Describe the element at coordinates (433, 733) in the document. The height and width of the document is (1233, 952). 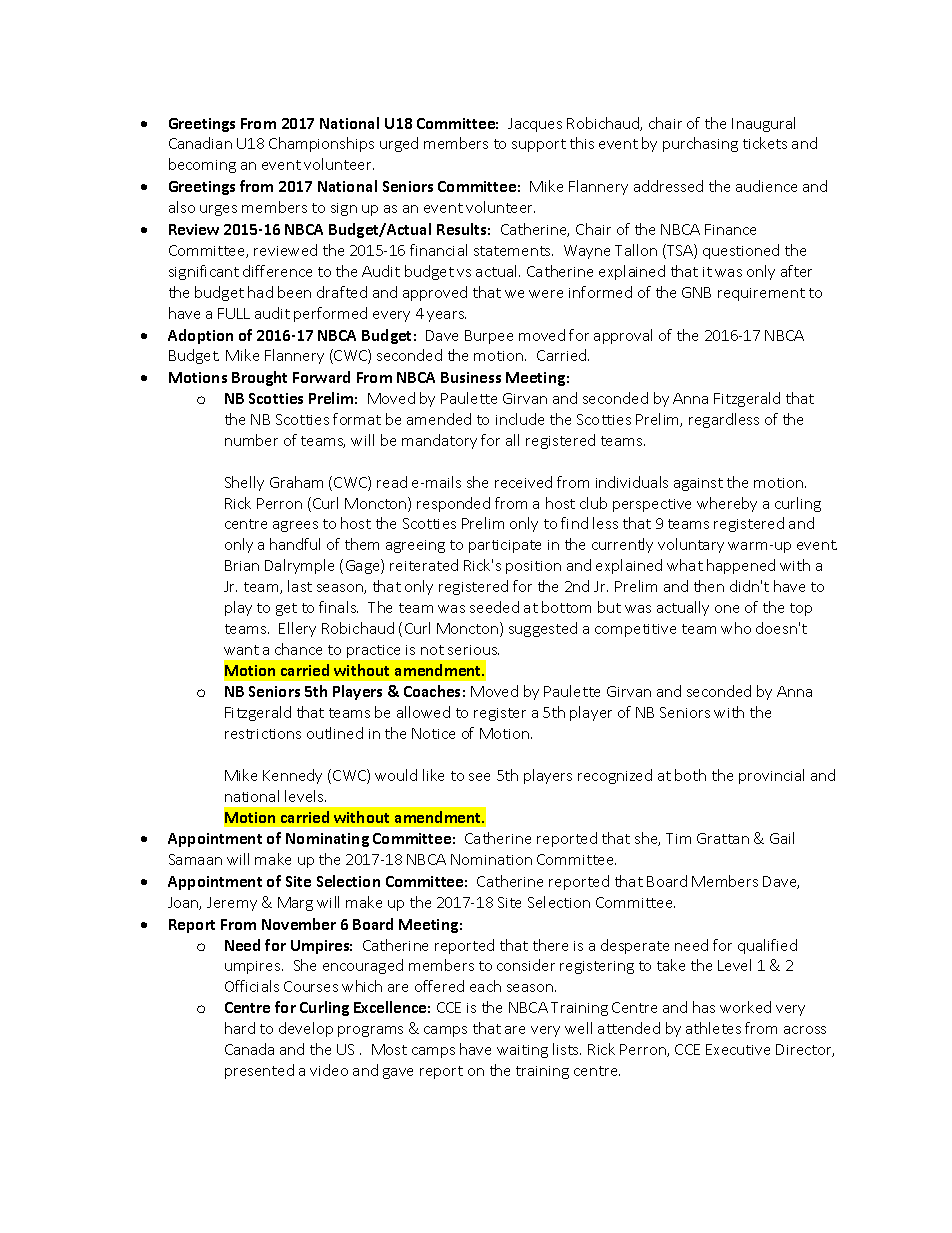
I see `Notice` at that location.
